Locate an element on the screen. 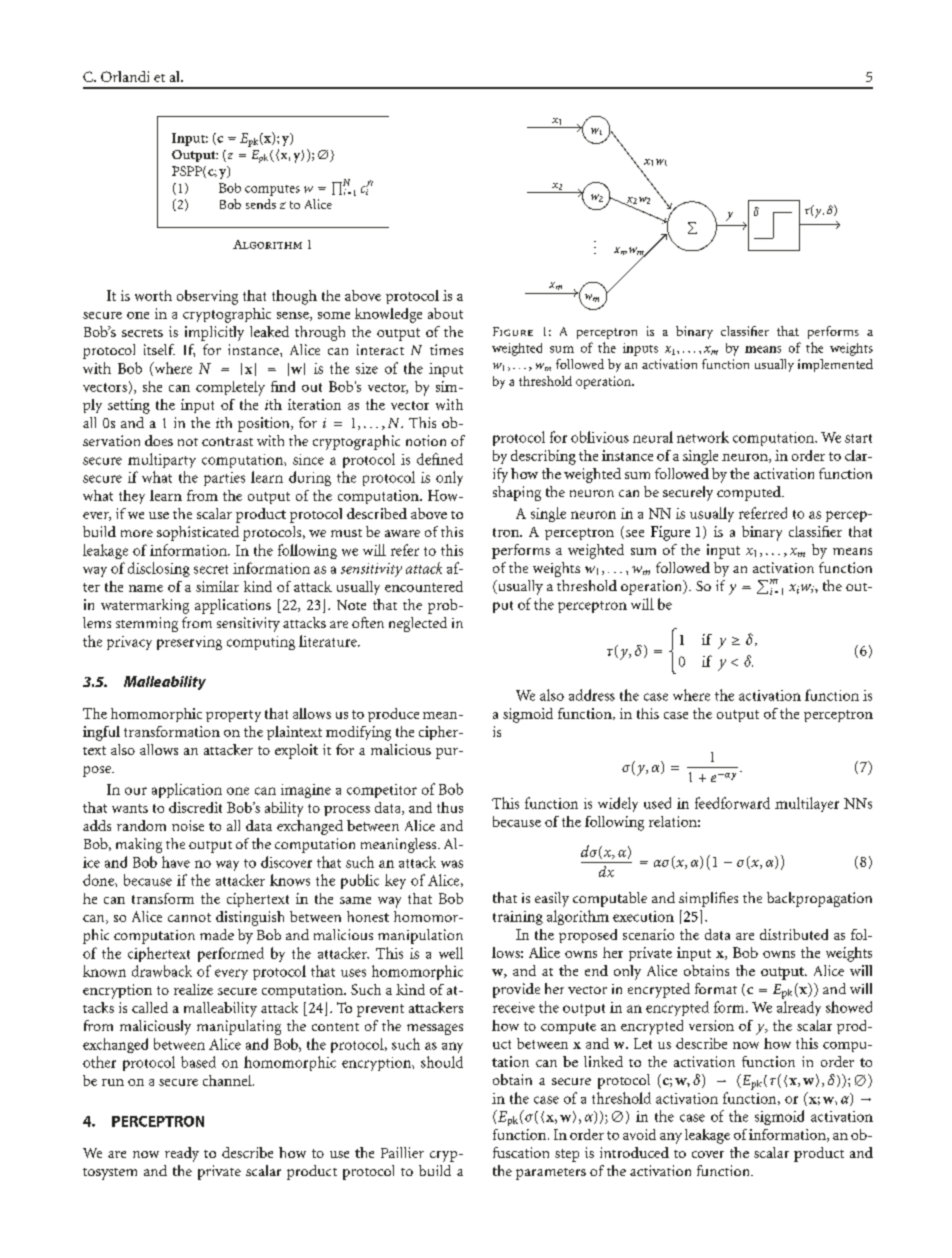 The height and width of the screenshot is (1258, 952). sends is located at coordinates (261, 204).
